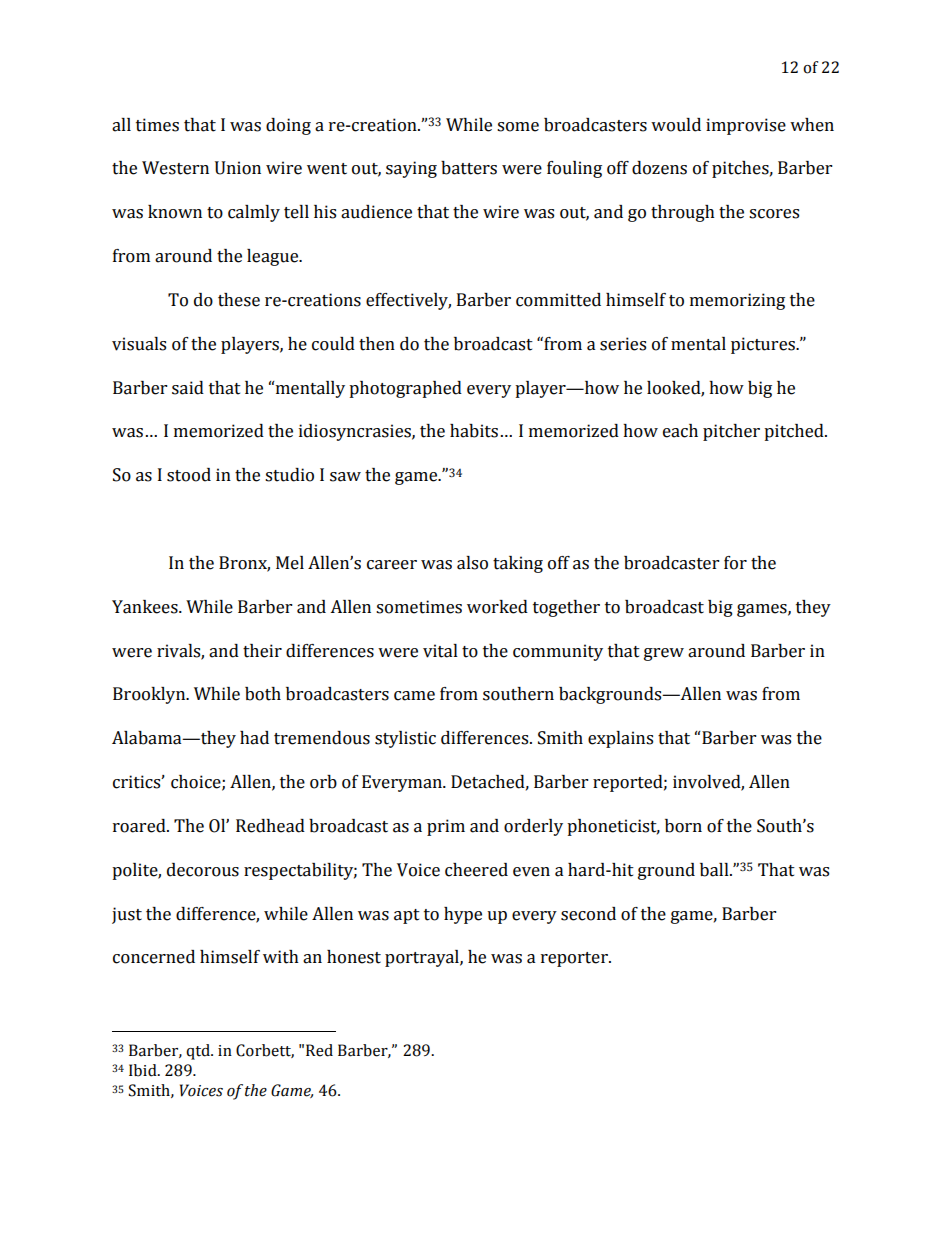 This screenshot has height=1233, width=952. What do you see at coordinates (735, 563) in the screenshot?
I see `for` at bounding box center [735, 563].
